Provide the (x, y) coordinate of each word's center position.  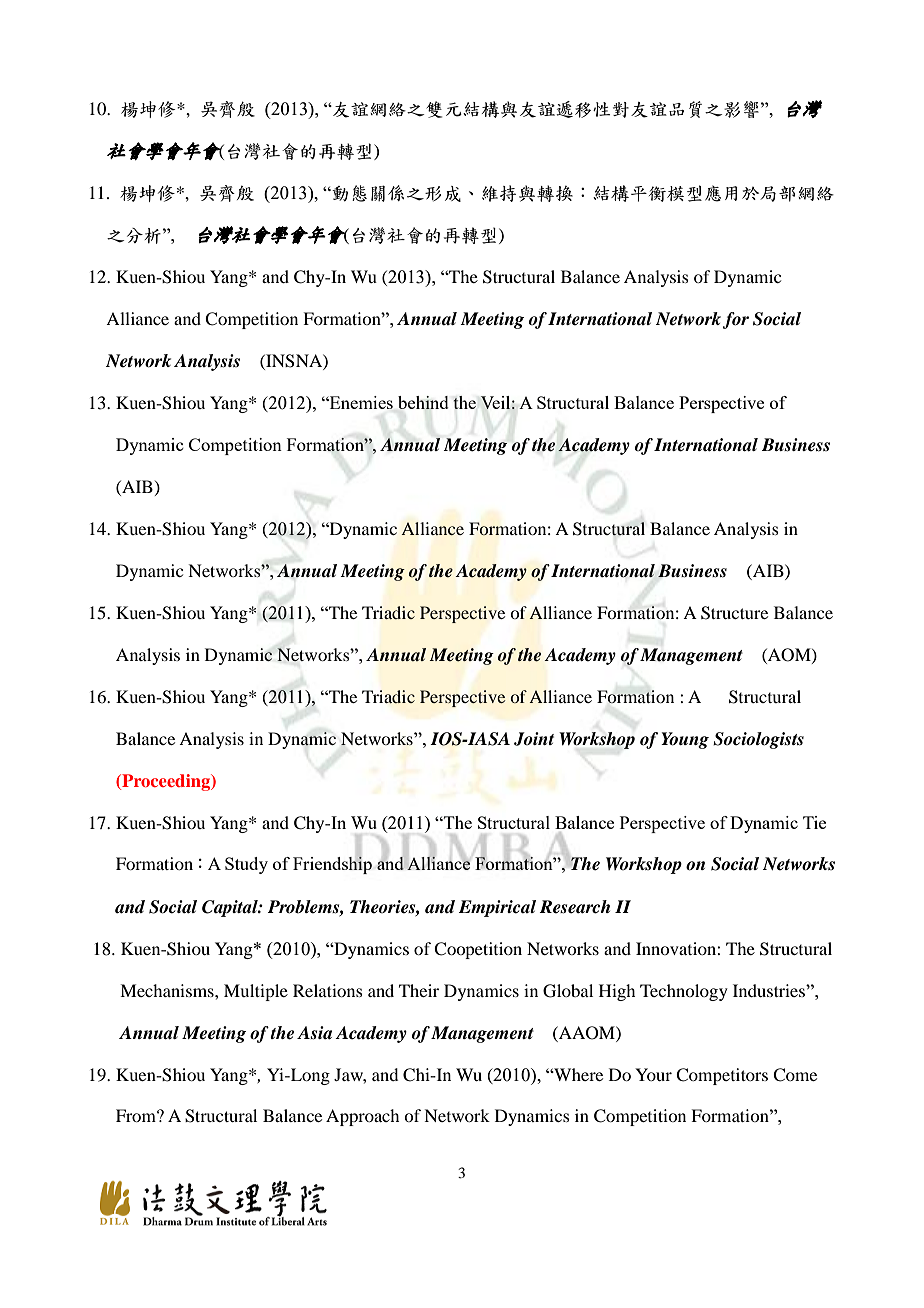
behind (423, 402)
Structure (734, 613)
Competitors (722, 1076)
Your (653, 1074)
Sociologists (758, 740)
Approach (362, 1117)
